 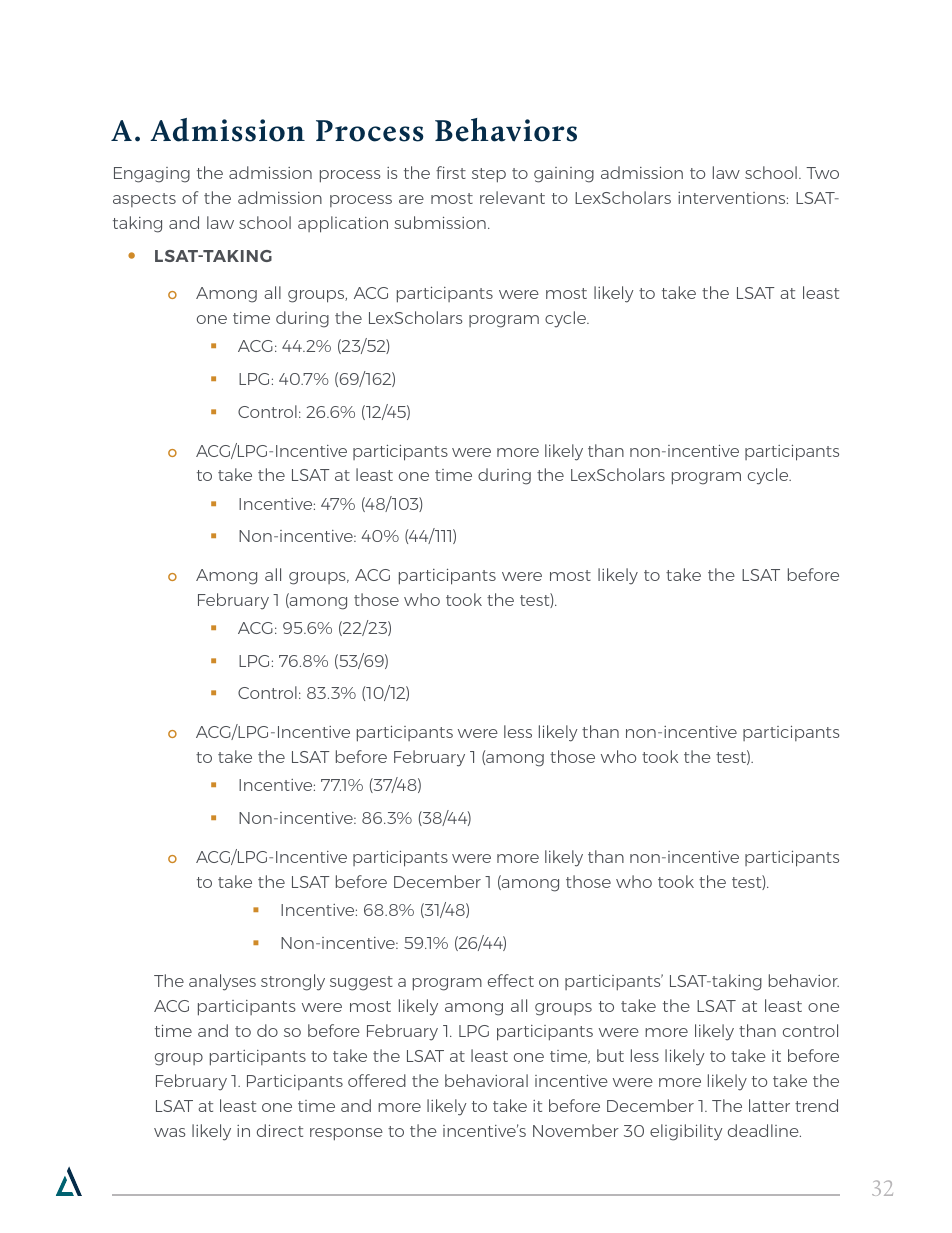 What do you see at coordinates (564, 175) in the image?
I see `gaining` at bounding box center [564, 175].
